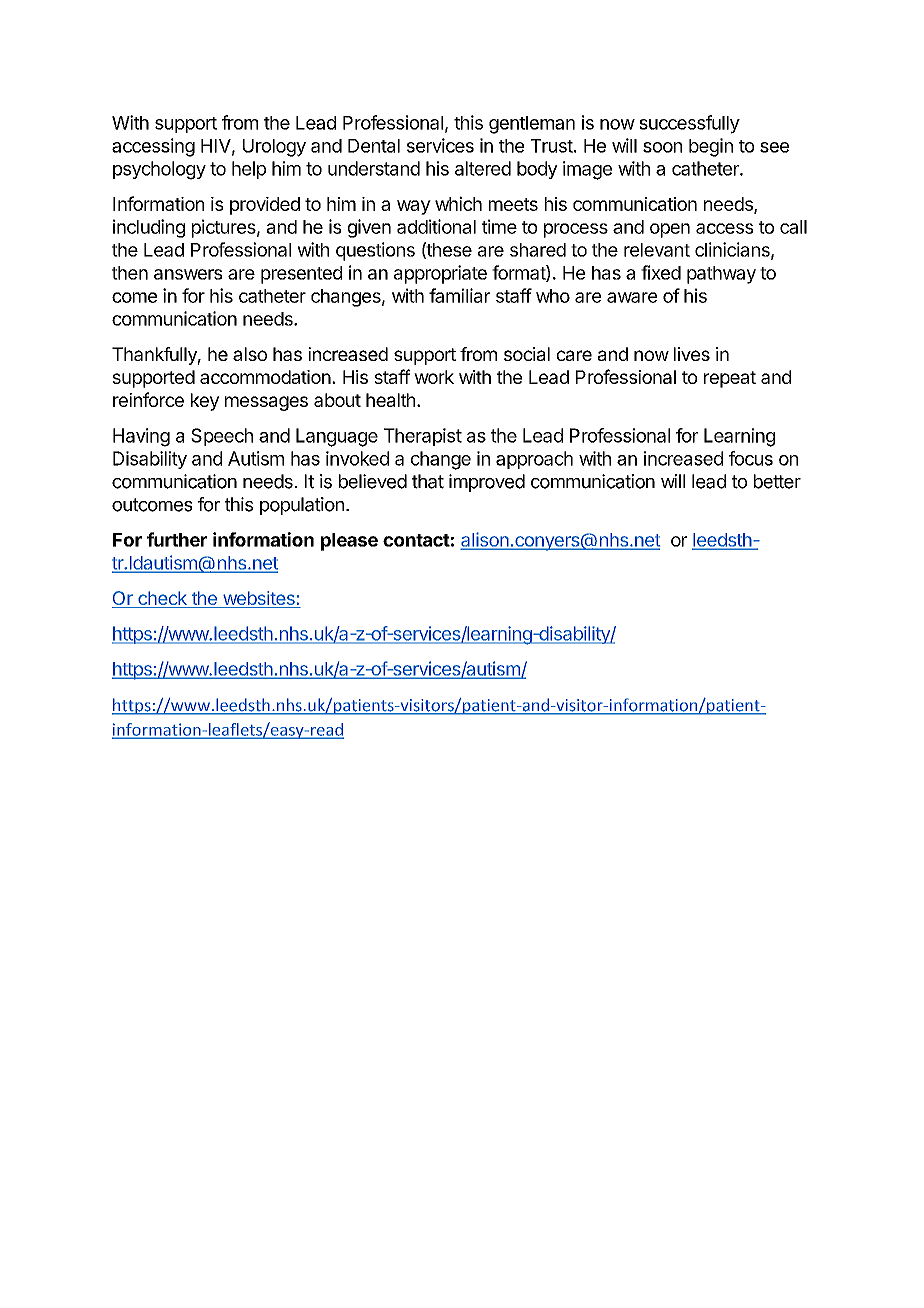 The width and height of the image is (924, 1308). Describe the element at coordinates (532, 125) in the image. I see `gentleman` at that location.
